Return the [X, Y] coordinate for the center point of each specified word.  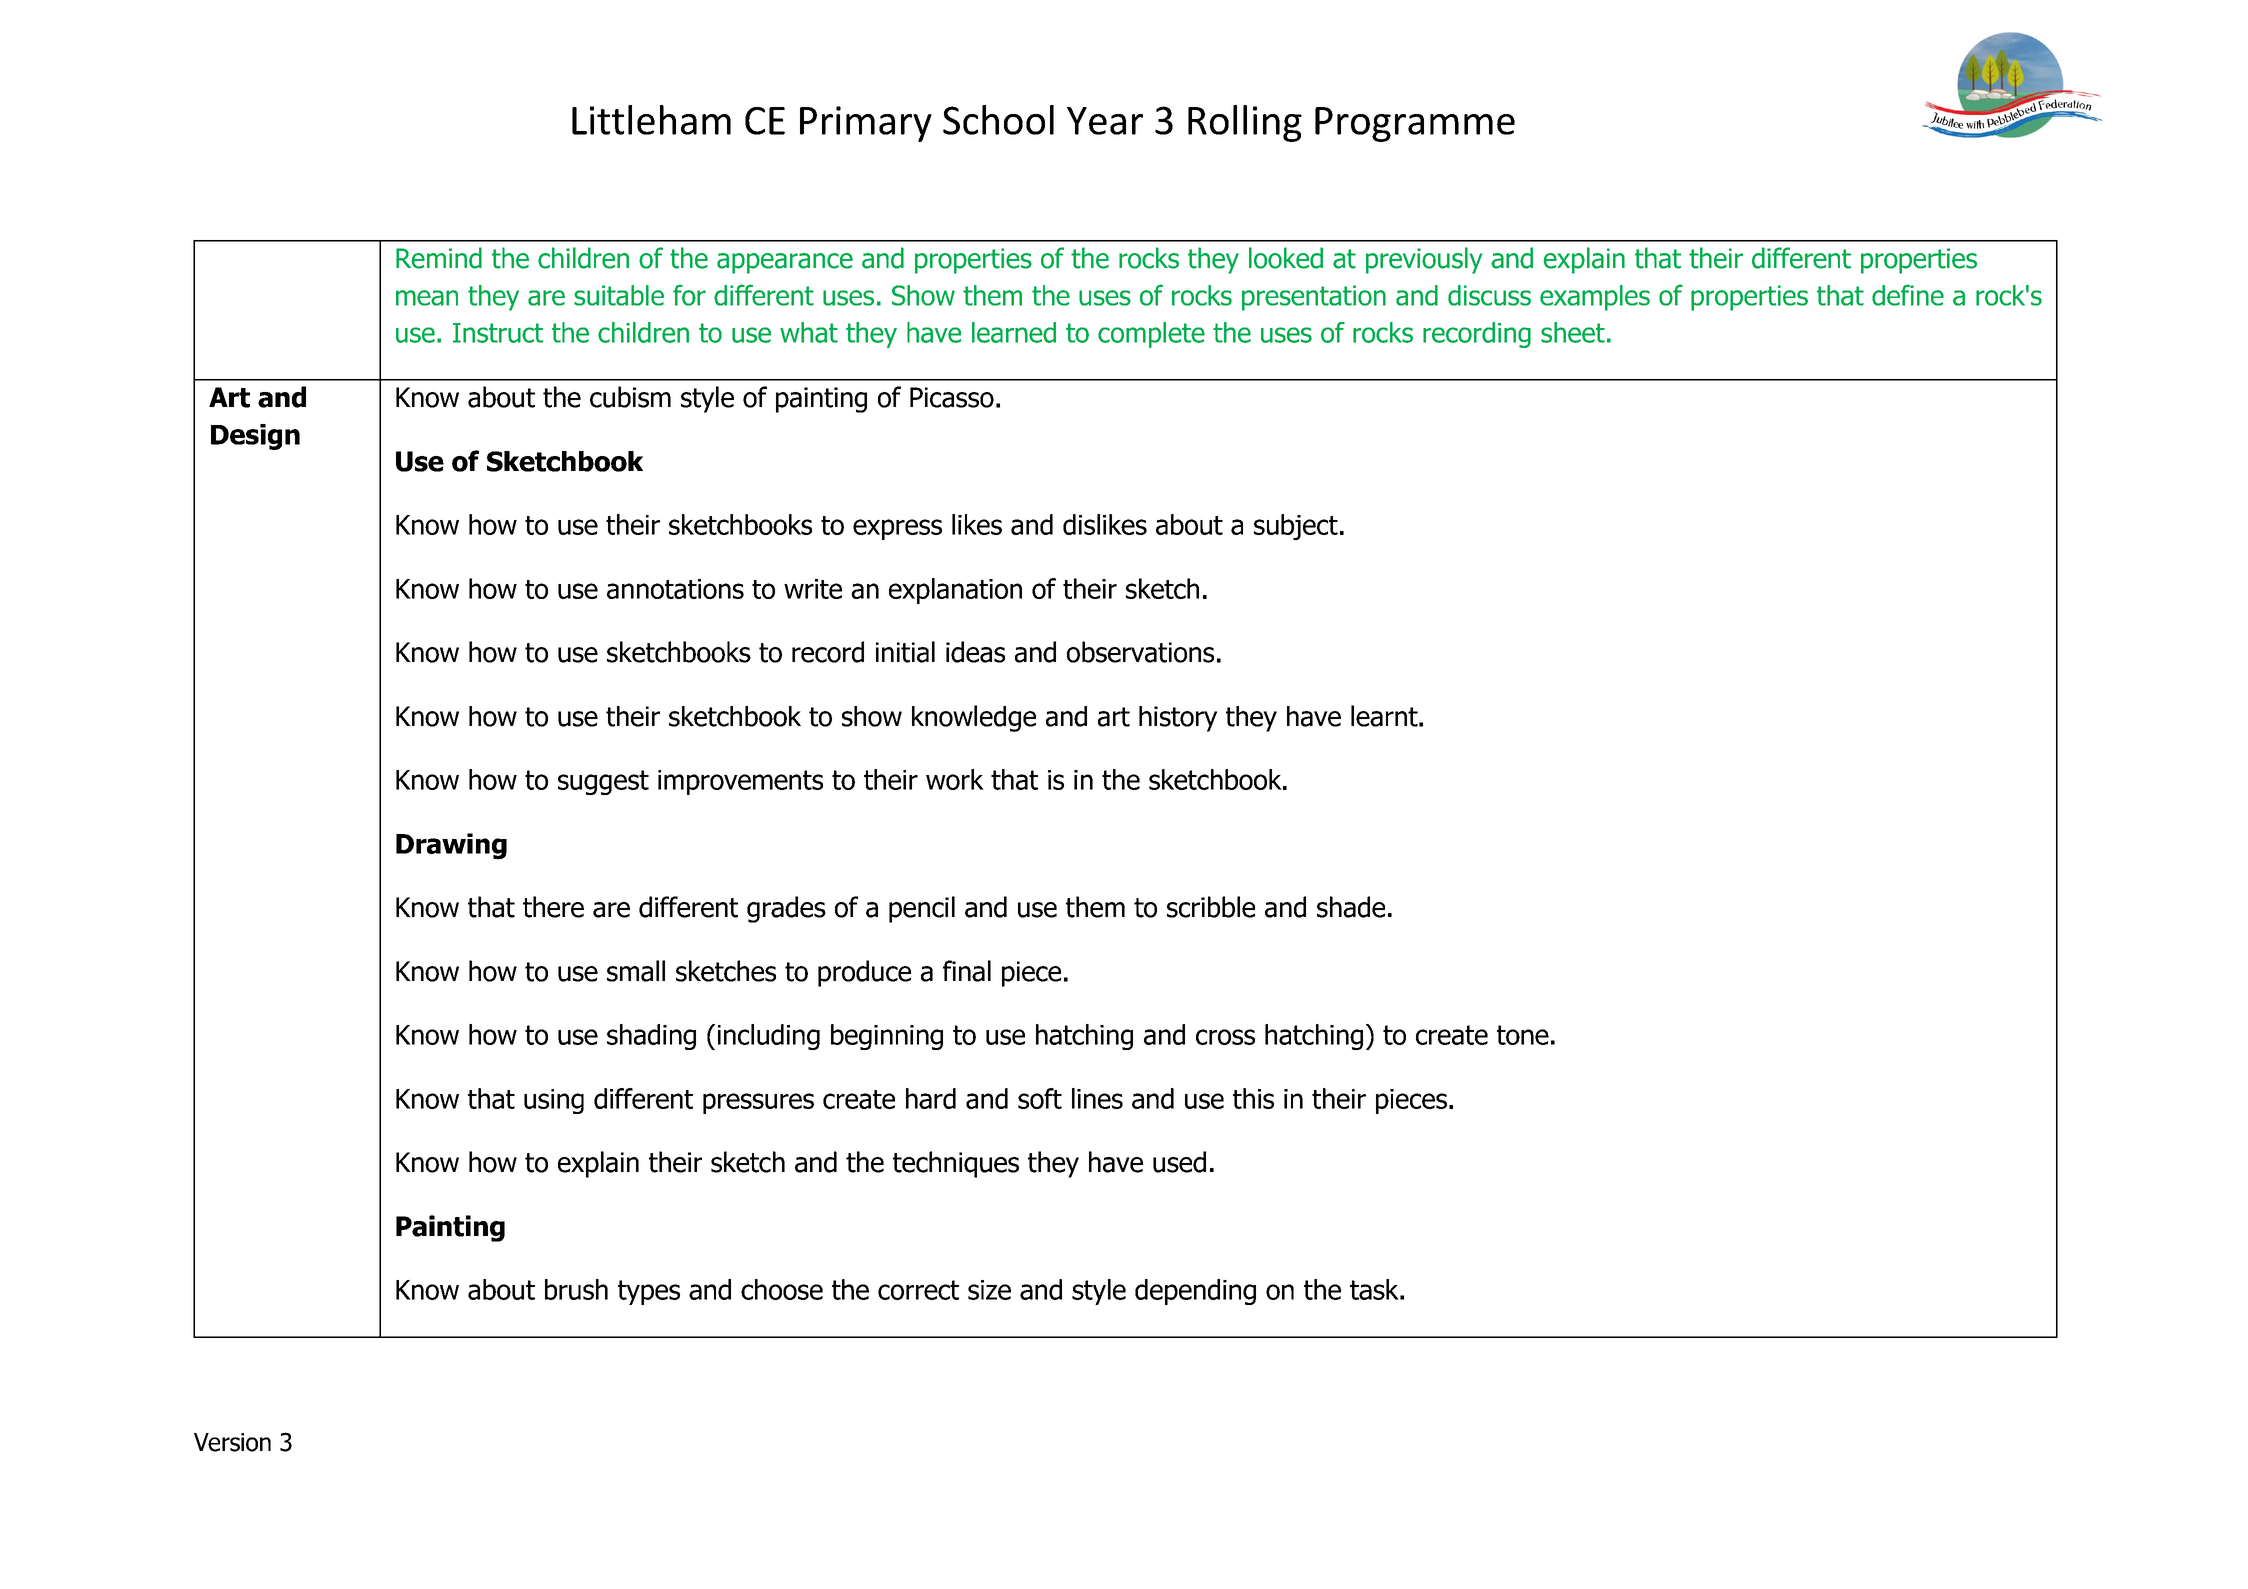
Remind [439, 258]
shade [1351, 907]
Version [232, 1442]
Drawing [451, 846]
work [955, 779]
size [989, 1290]
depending [1195, 1292]
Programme [1415, 124]
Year [1105, 121]
